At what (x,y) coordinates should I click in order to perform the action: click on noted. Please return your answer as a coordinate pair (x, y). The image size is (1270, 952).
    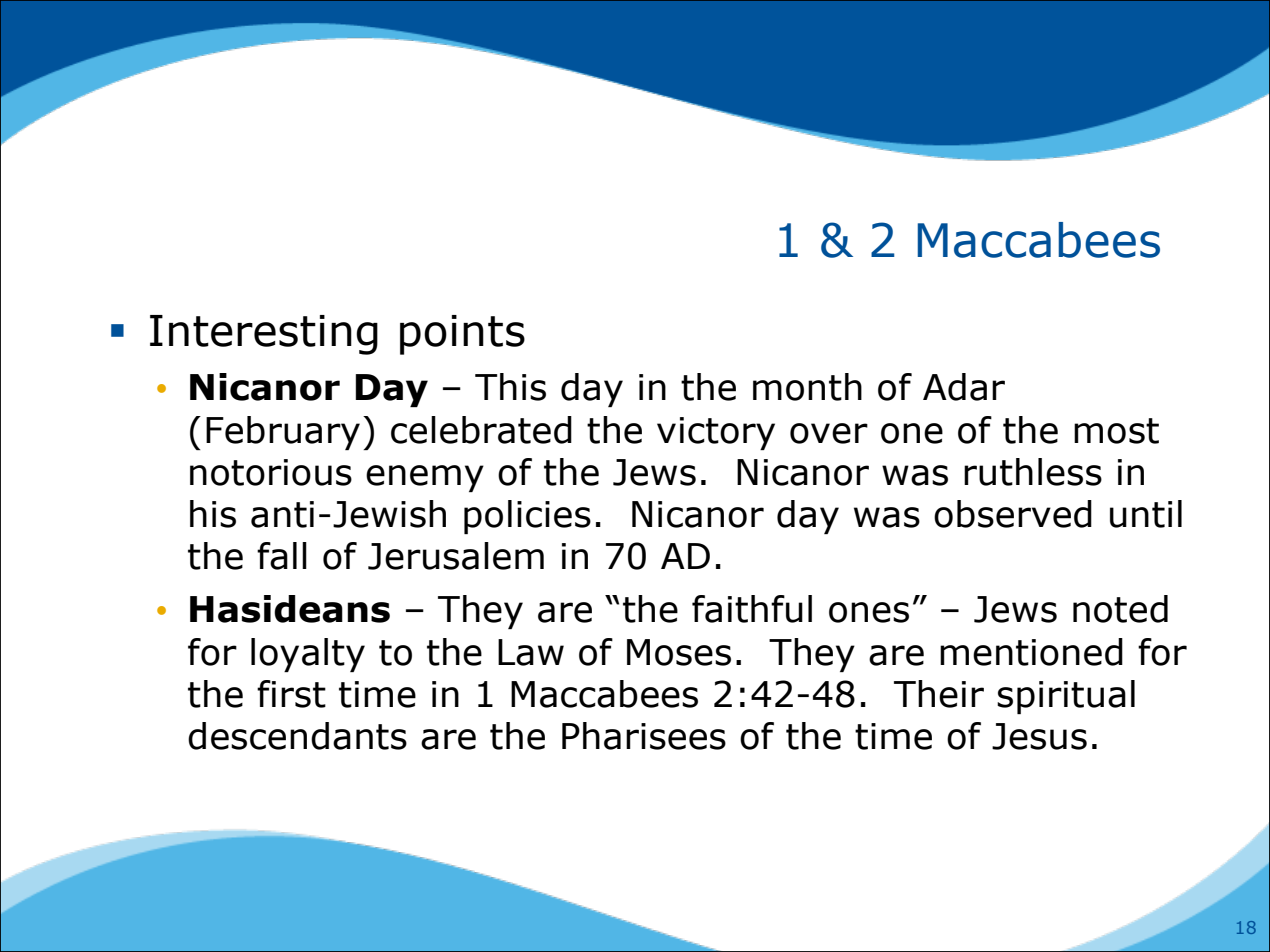
    Looking at the image, I should click on (1120, 609).
